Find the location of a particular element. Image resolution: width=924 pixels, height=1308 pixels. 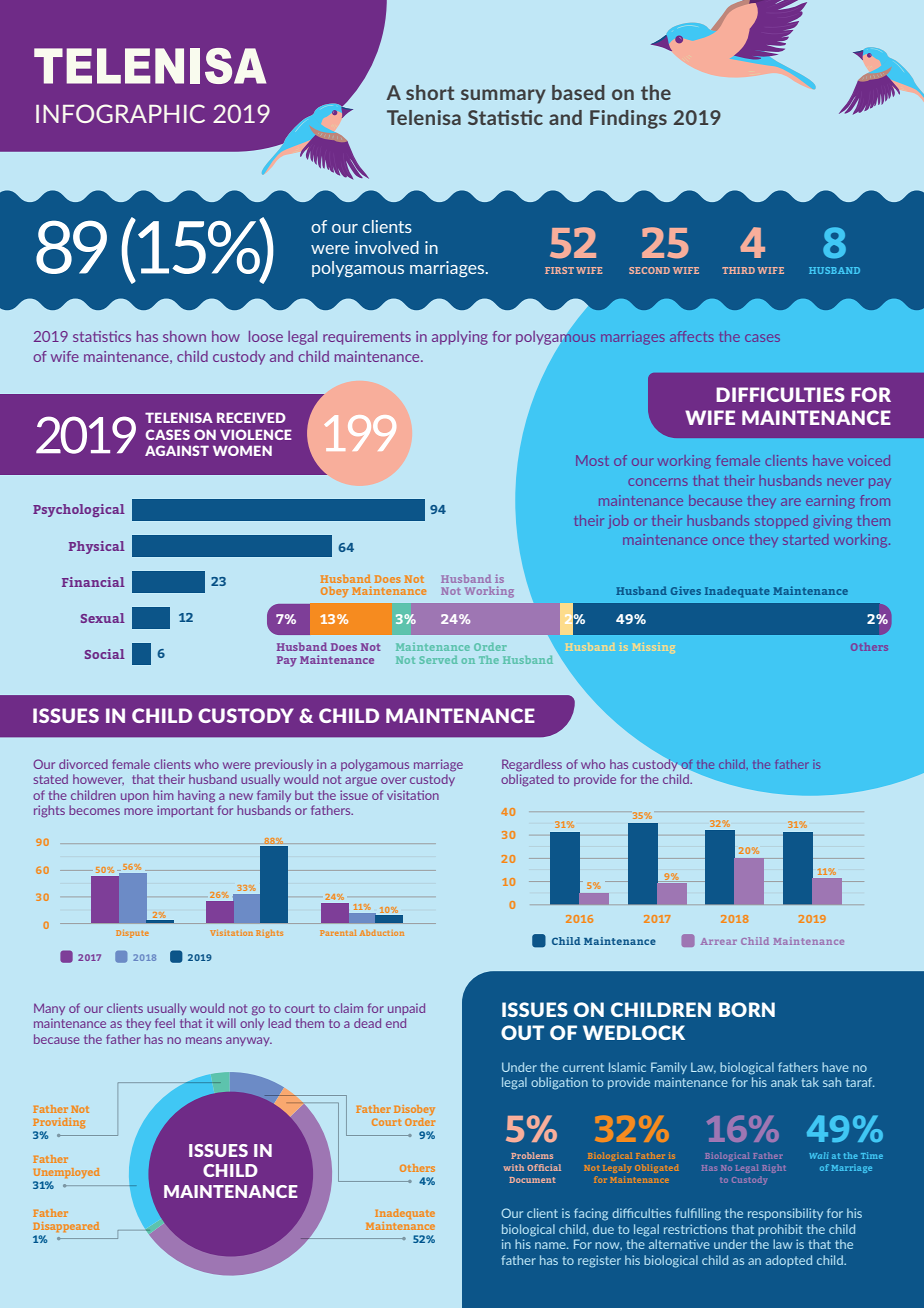

Gives is located at coordinates (686, 590).
